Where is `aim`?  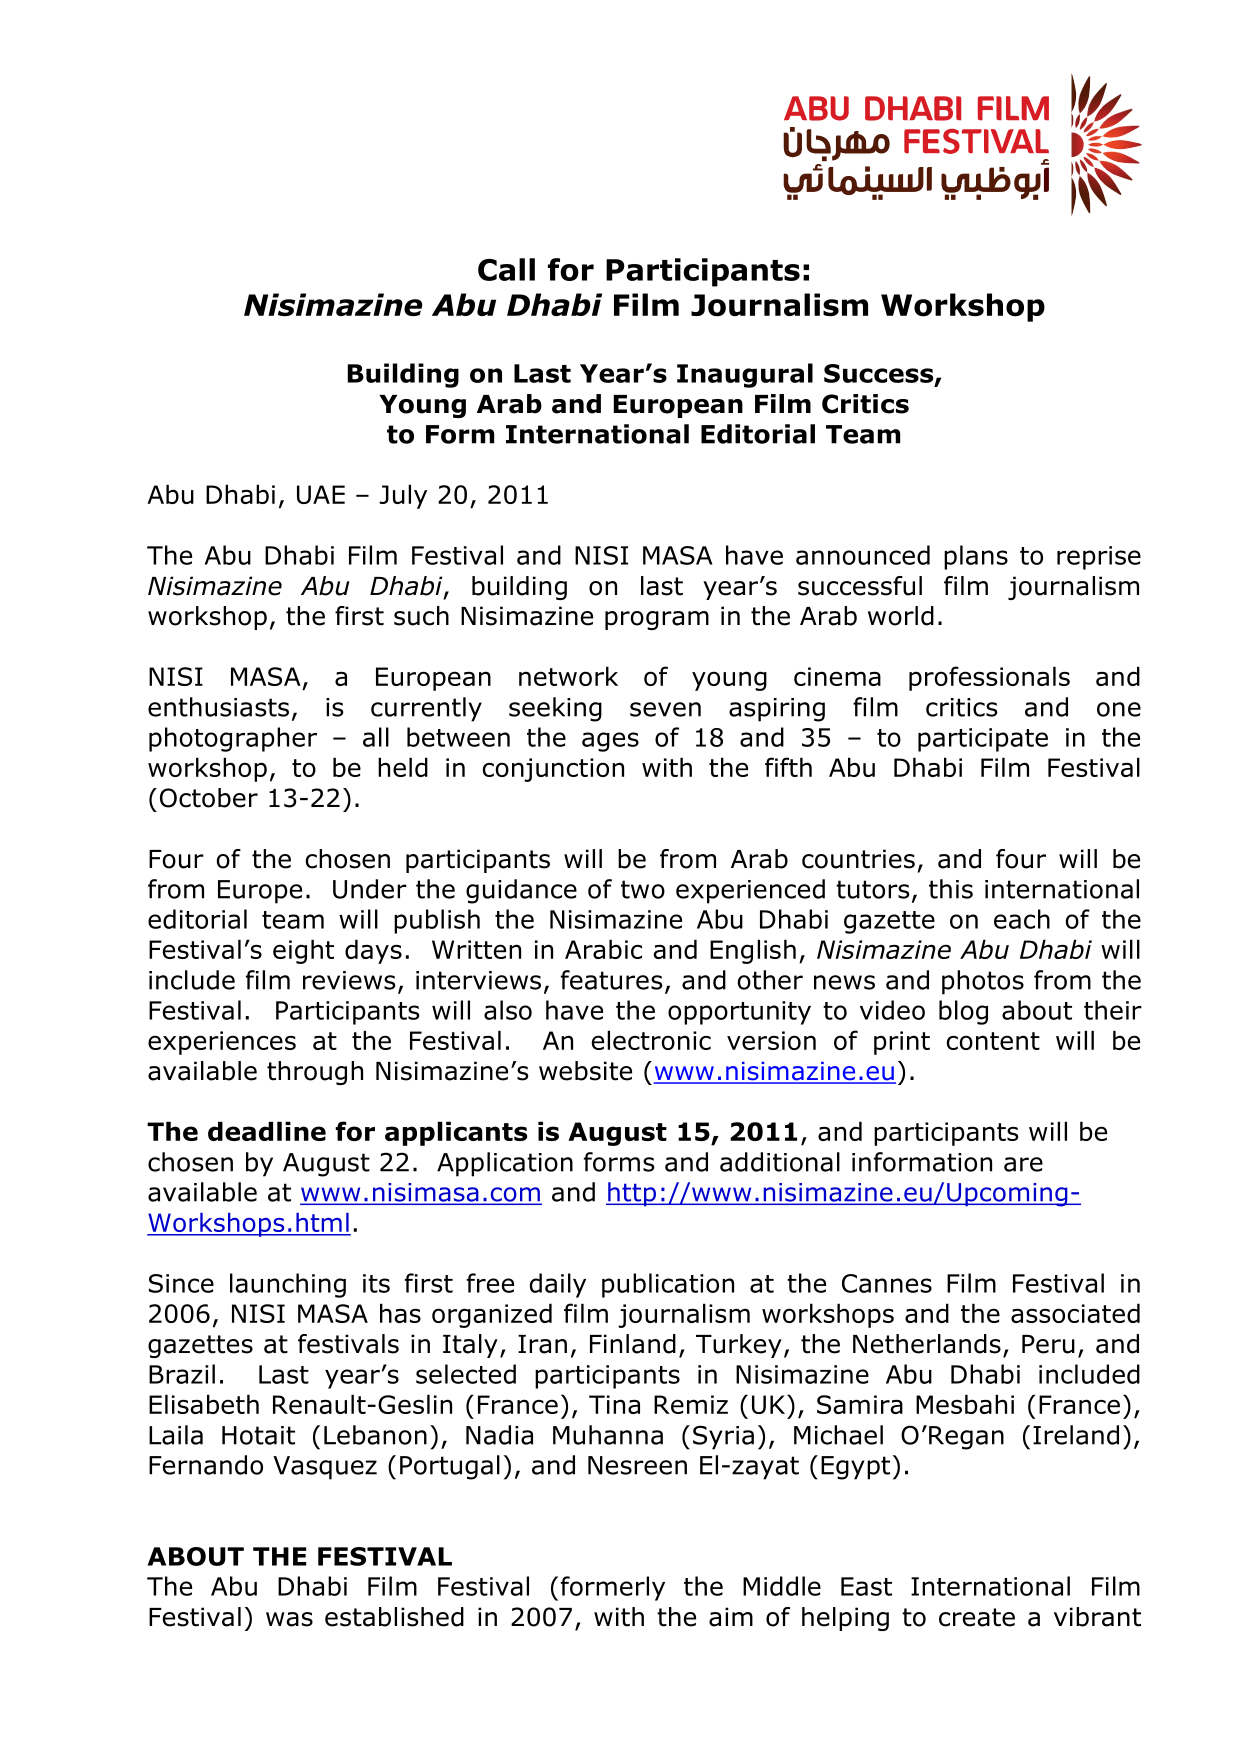 aim is located at coordinates (731, 1617).
